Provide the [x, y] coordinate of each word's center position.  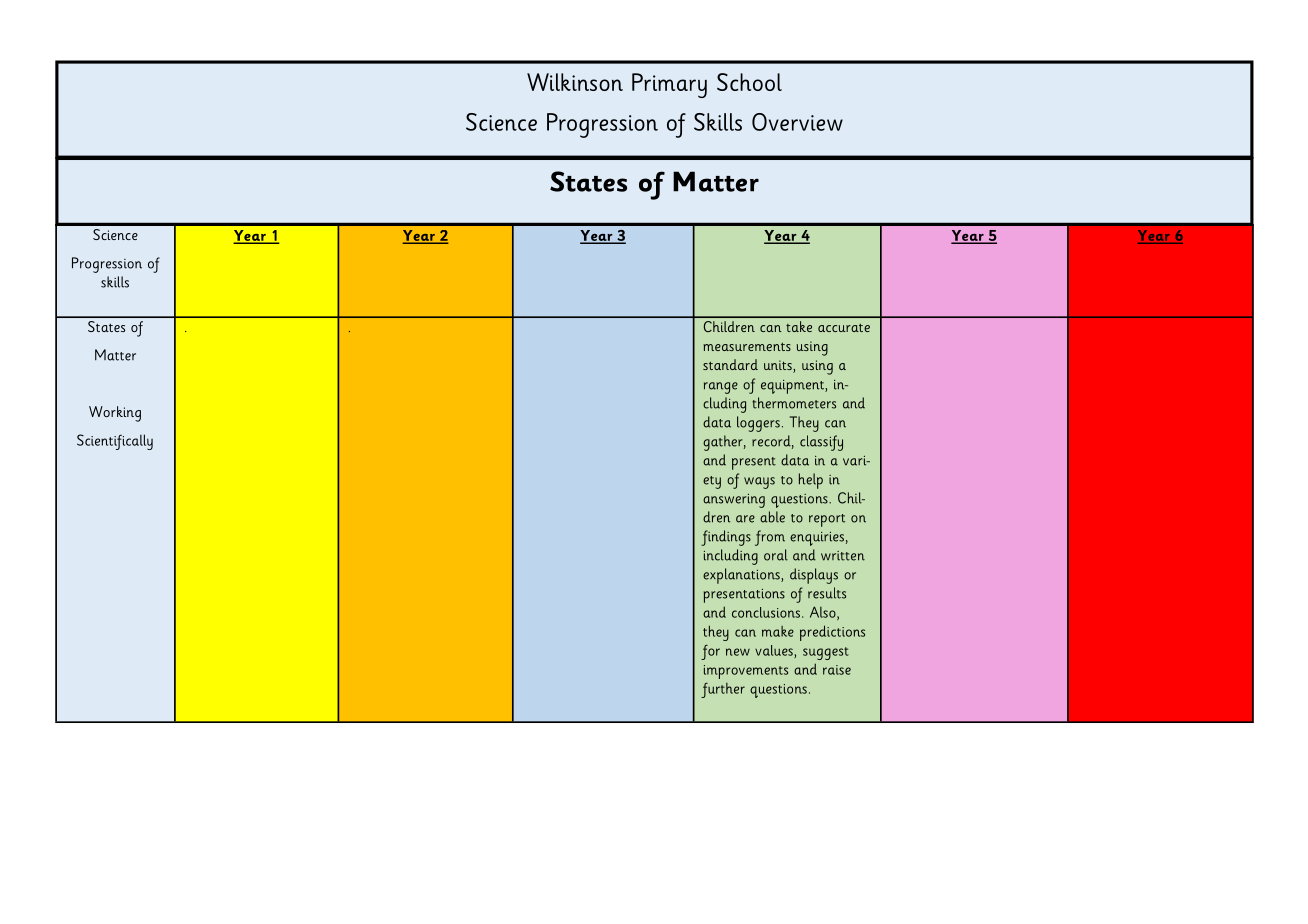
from [770, 538]
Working [115, 414]
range [721, 388]
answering [734, 500]
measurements [747, 347]
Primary [669, 85]
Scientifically [115, 442]
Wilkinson [575, 82]
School [749, 82]
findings [726, 538]
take [799, 326]
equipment [793, 387]
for [710, 652]
